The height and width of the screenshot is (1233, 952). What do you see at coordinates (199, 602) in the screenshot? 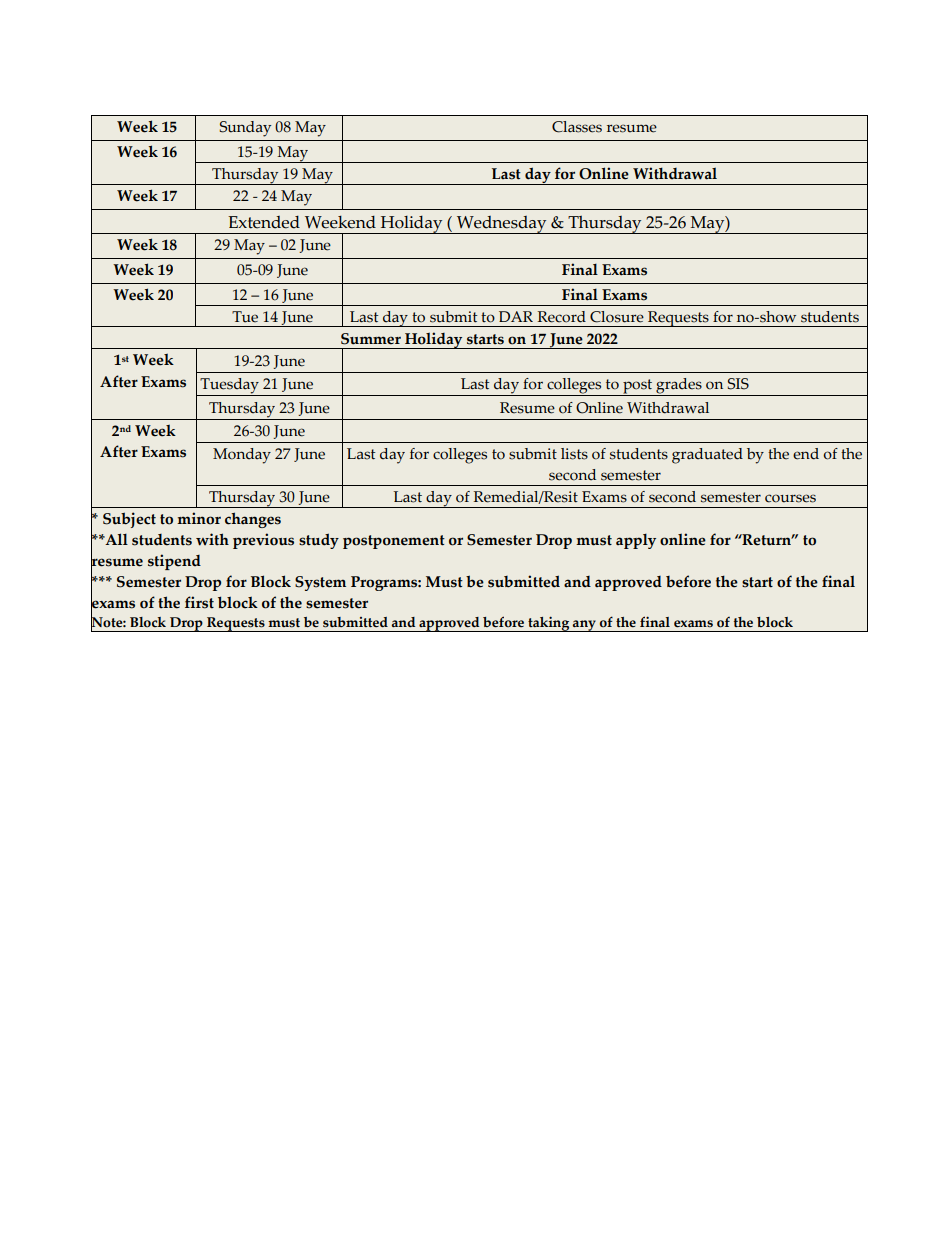
I see `first` at bounding box center [199, 602].
